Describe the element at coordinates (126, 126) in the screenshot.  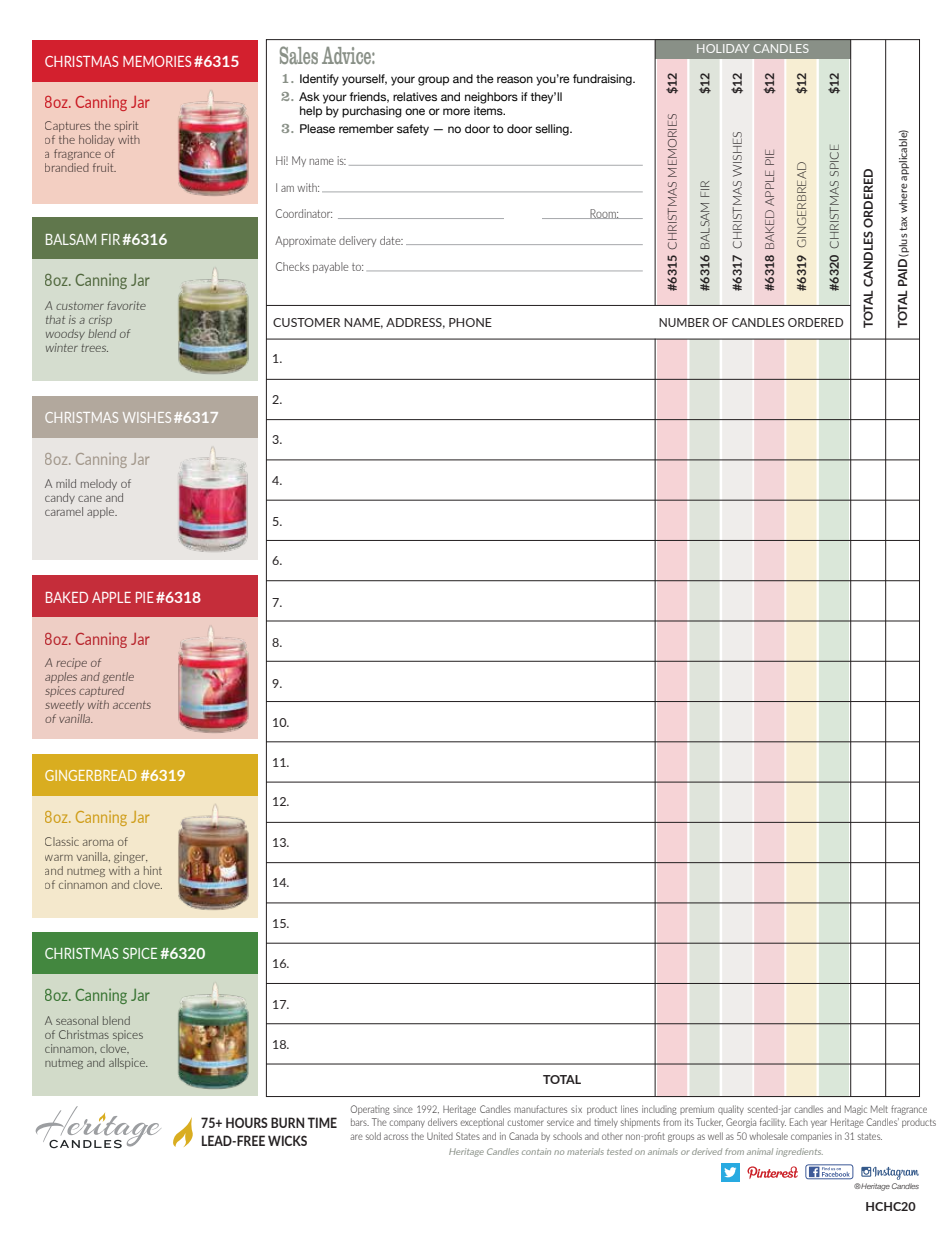
I see `spirit` at that location.
